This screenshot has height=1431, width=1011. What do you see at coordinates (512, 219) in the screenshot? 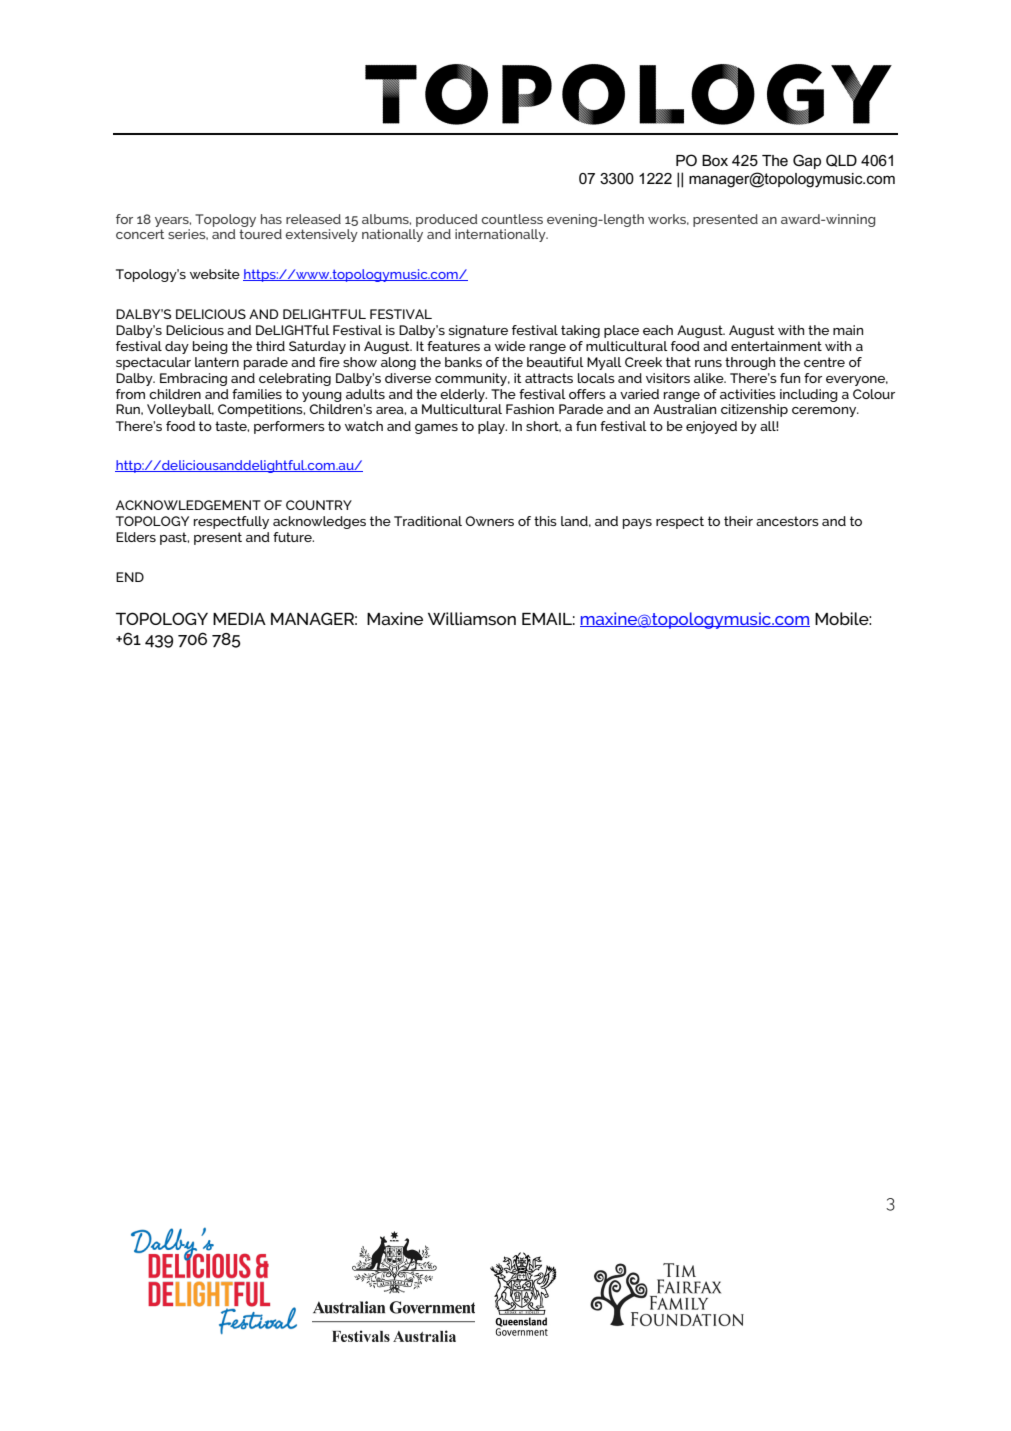
I see `countless` at bounding box center [512, 219].
